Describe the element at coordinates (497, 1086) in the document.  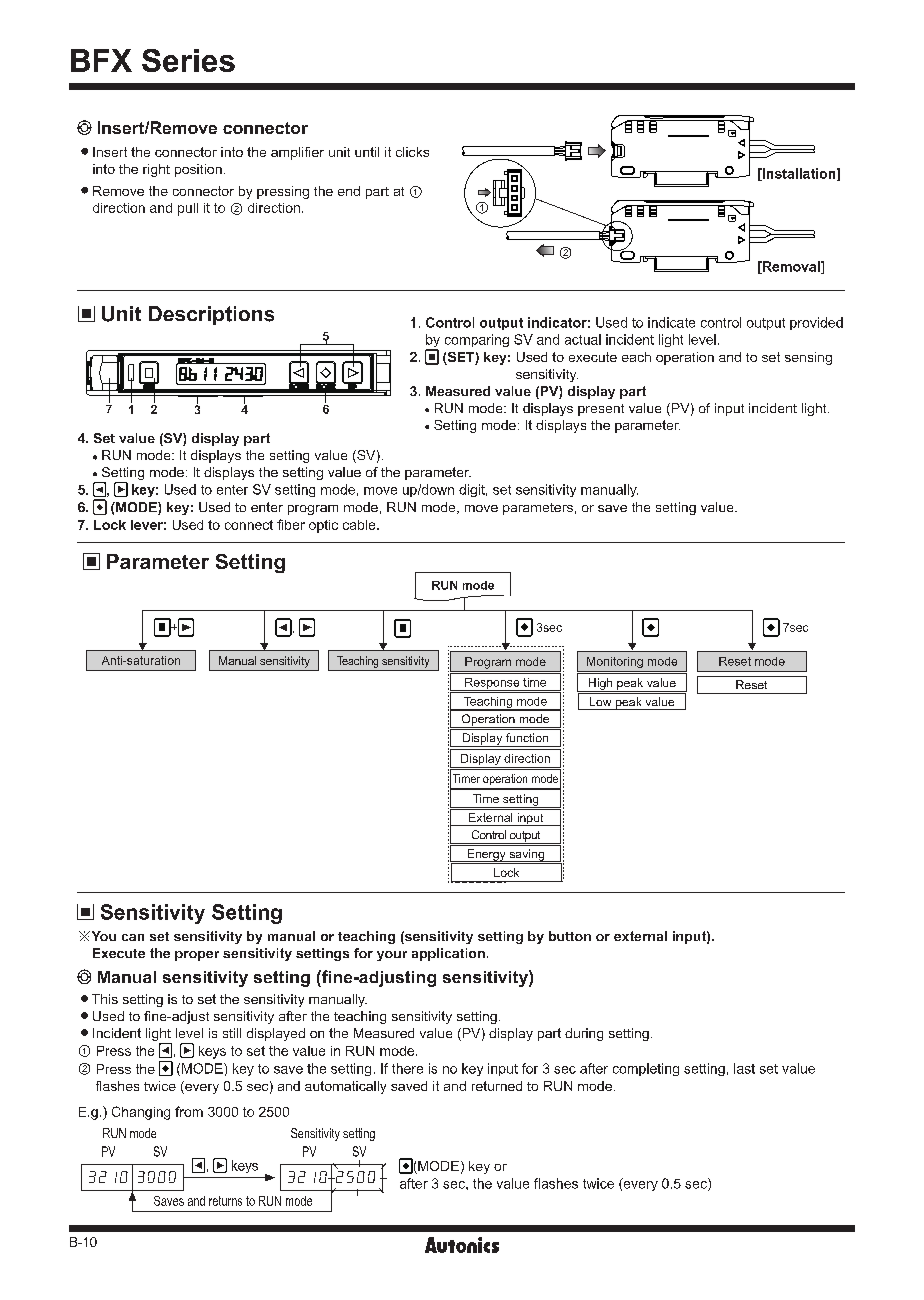
I see `returned` at that location.
